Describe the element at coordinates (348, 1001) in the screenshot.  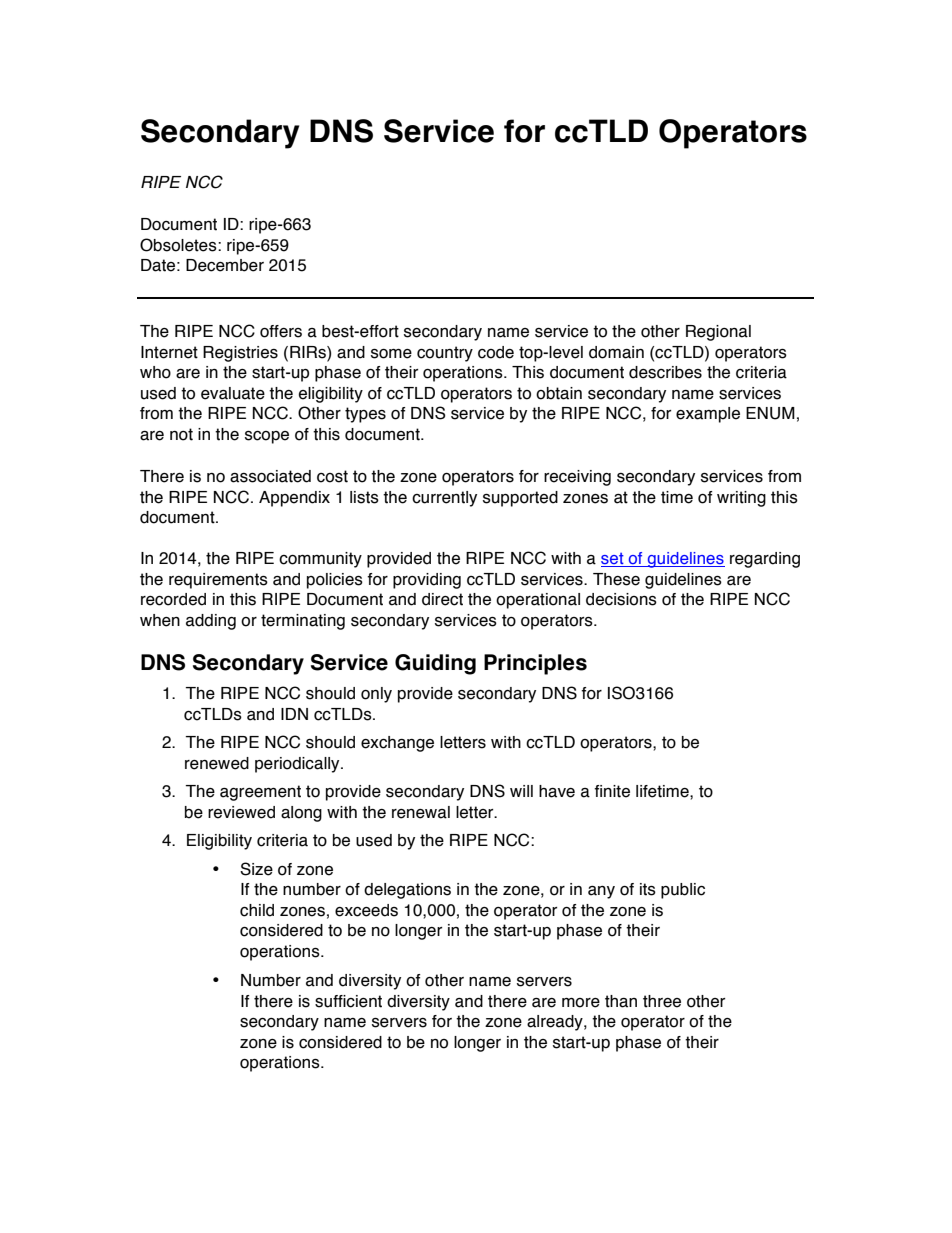
I see `sufficient` at that location.
